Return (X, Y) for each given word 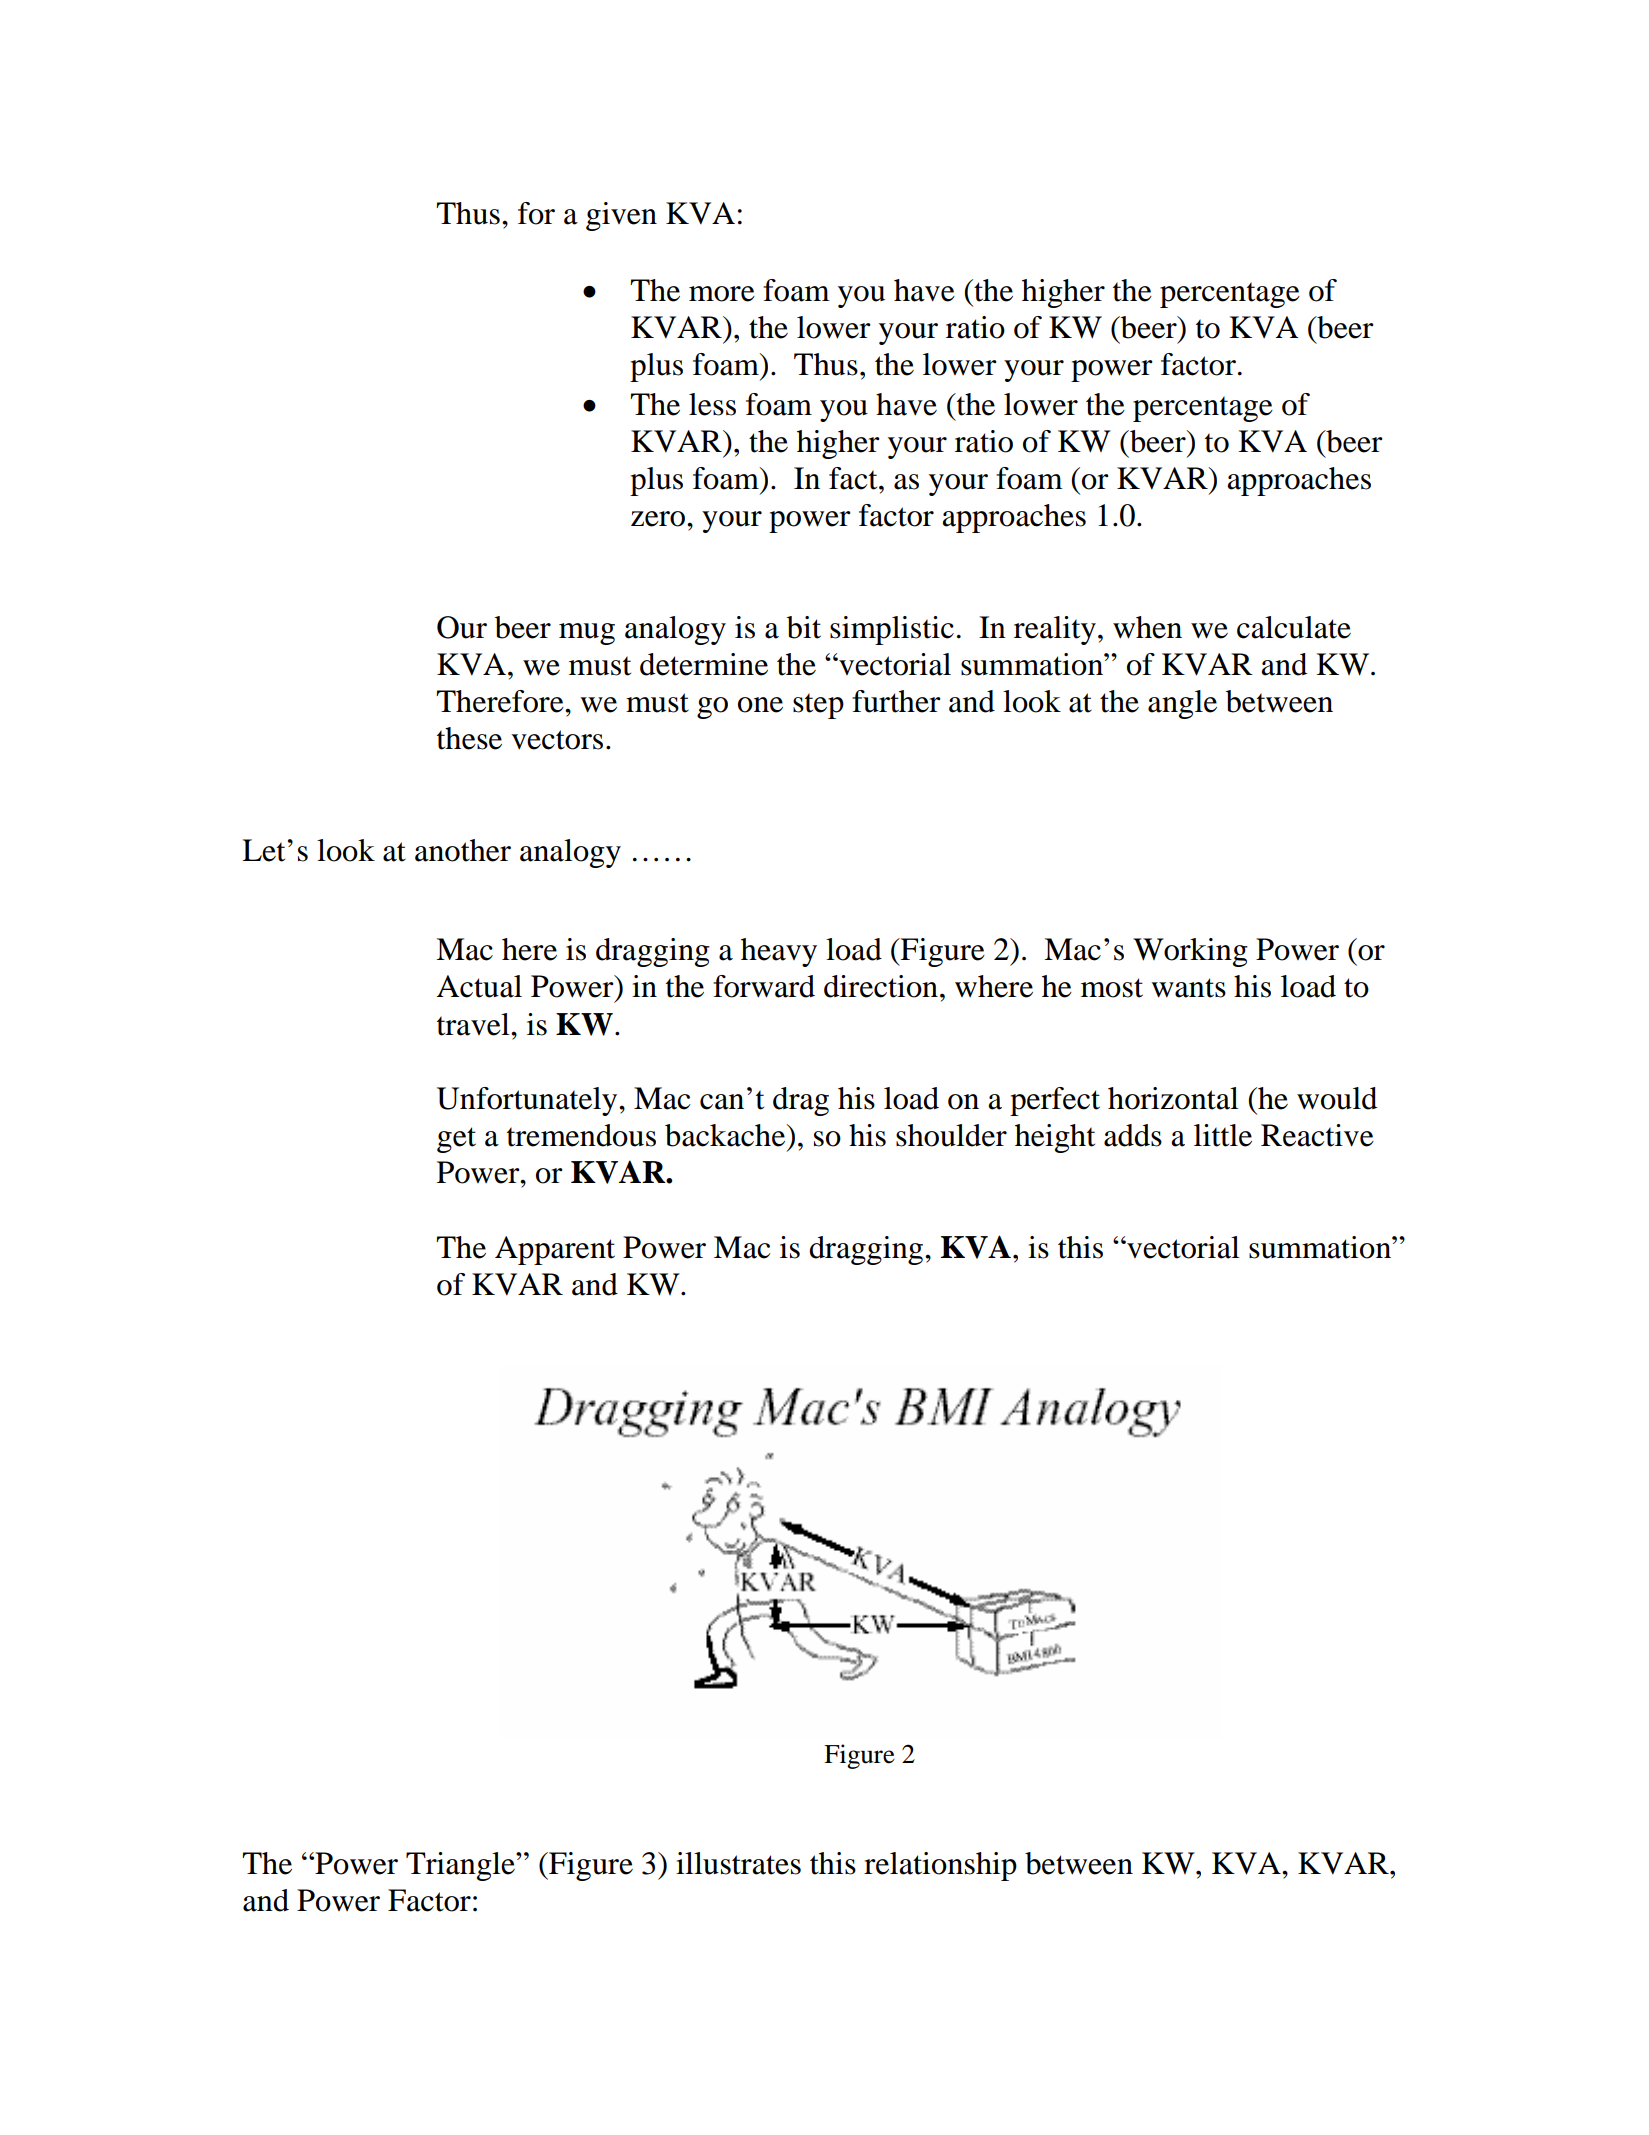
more (722, 294)
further (896, 701)
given (621, 216)
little (1223, 1135)
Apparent (555, 1250)
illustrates (738, 1863)
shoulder (951, 1135)
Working (1190, 952)
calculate (1294, 627)
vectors (557, 740)
